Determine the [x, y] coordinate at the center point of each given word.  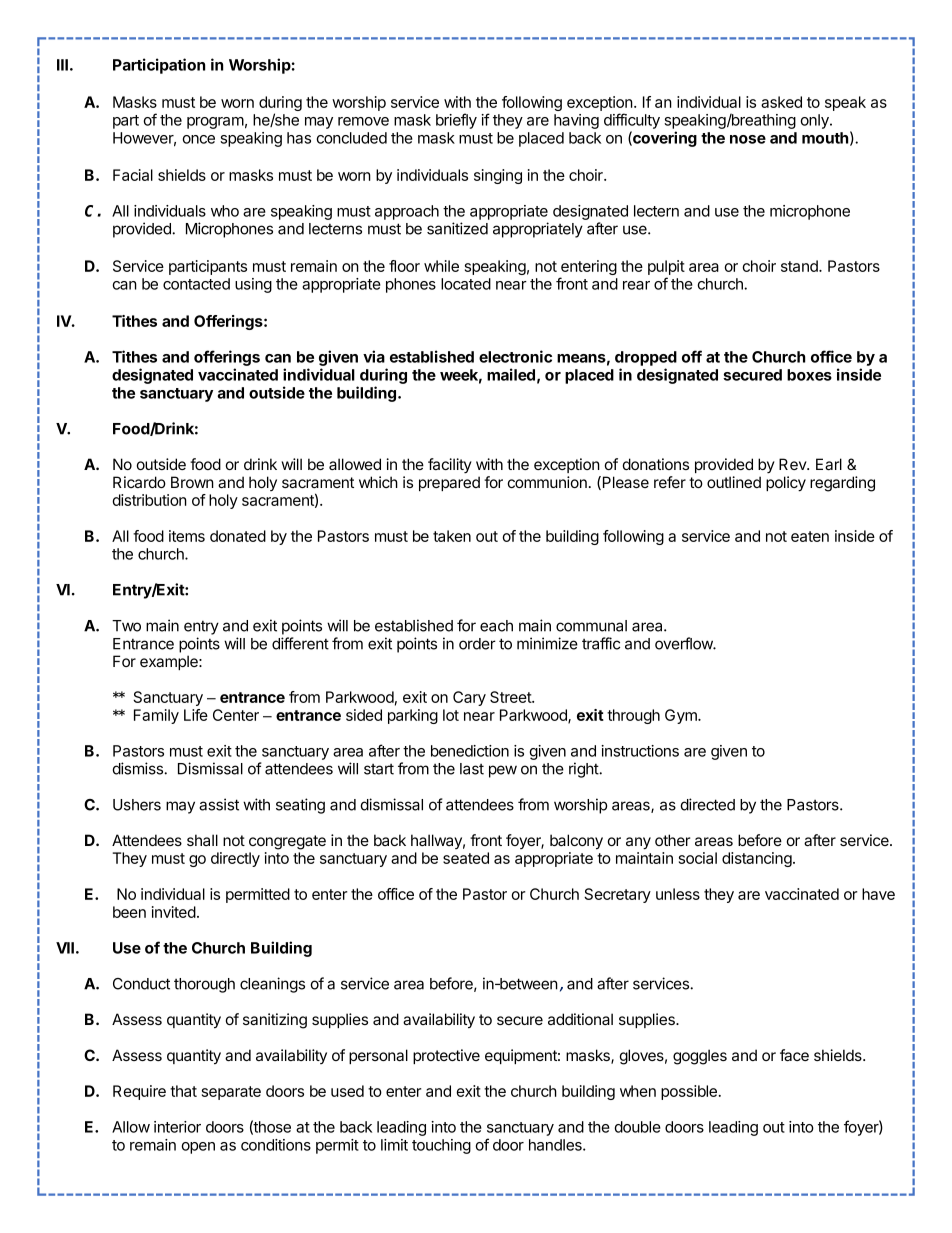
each [496, 626]
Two [126, 626]
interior [177, 1127]
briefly [456, 121]
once [198, 139]
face [794, 1055]
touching [441, 1146]
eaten [810, 536]
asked [781, 102]
